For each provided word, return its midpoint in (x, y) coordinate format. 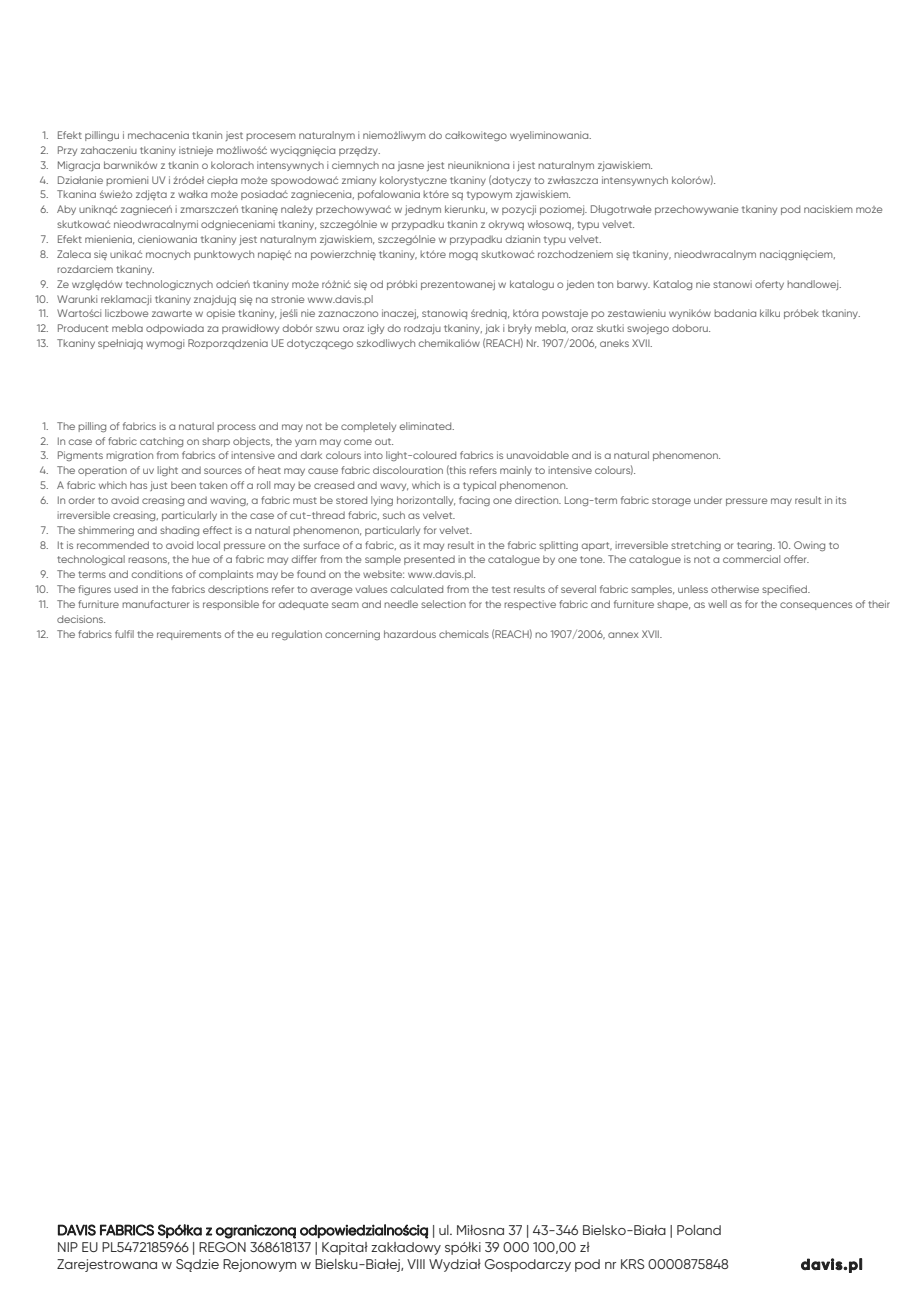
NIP (68, 1247)
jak (492, 329)
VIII (416, 1264)
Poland (699, 1230)
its (841, 500)
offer (796, 559)
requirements (189, 635)
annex (623, 635)
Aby (66, 210)
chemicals (464, 634)
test (501, 589)
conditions (157, 574)
